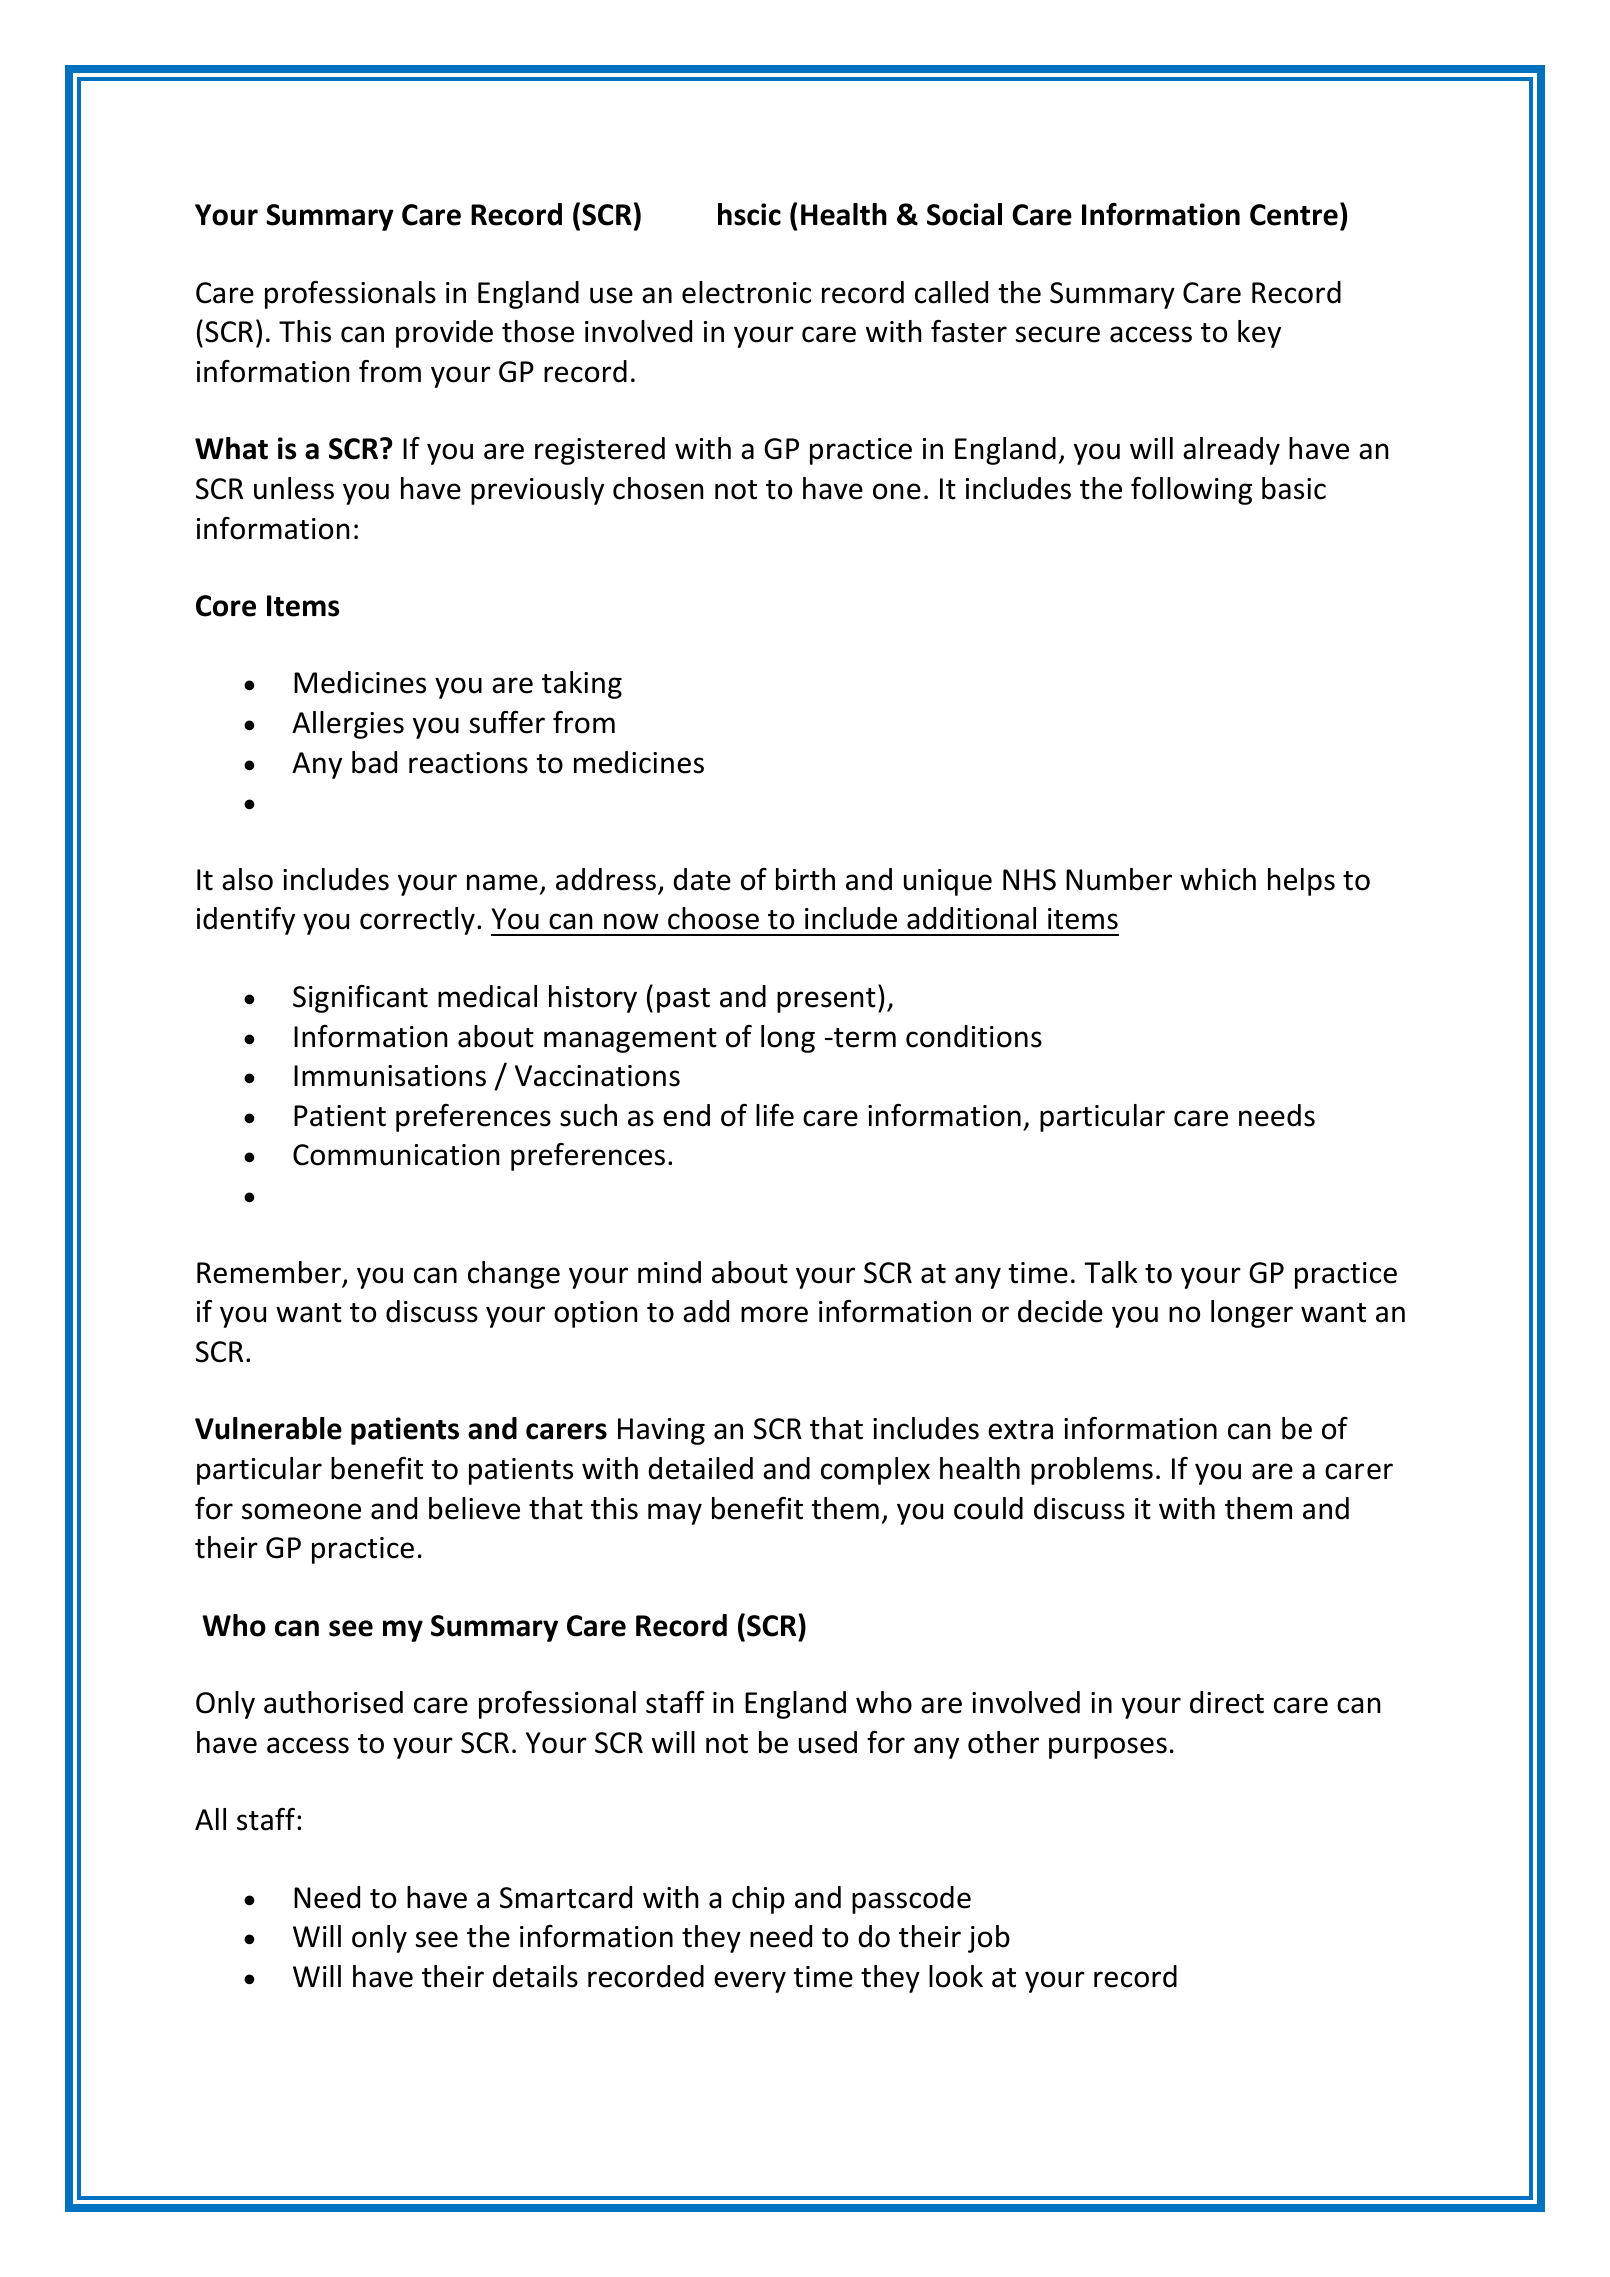 This image has width=1610, height=2277. Describe the element at coordinates (535, 1976) in the image. I see `details` at that location.
